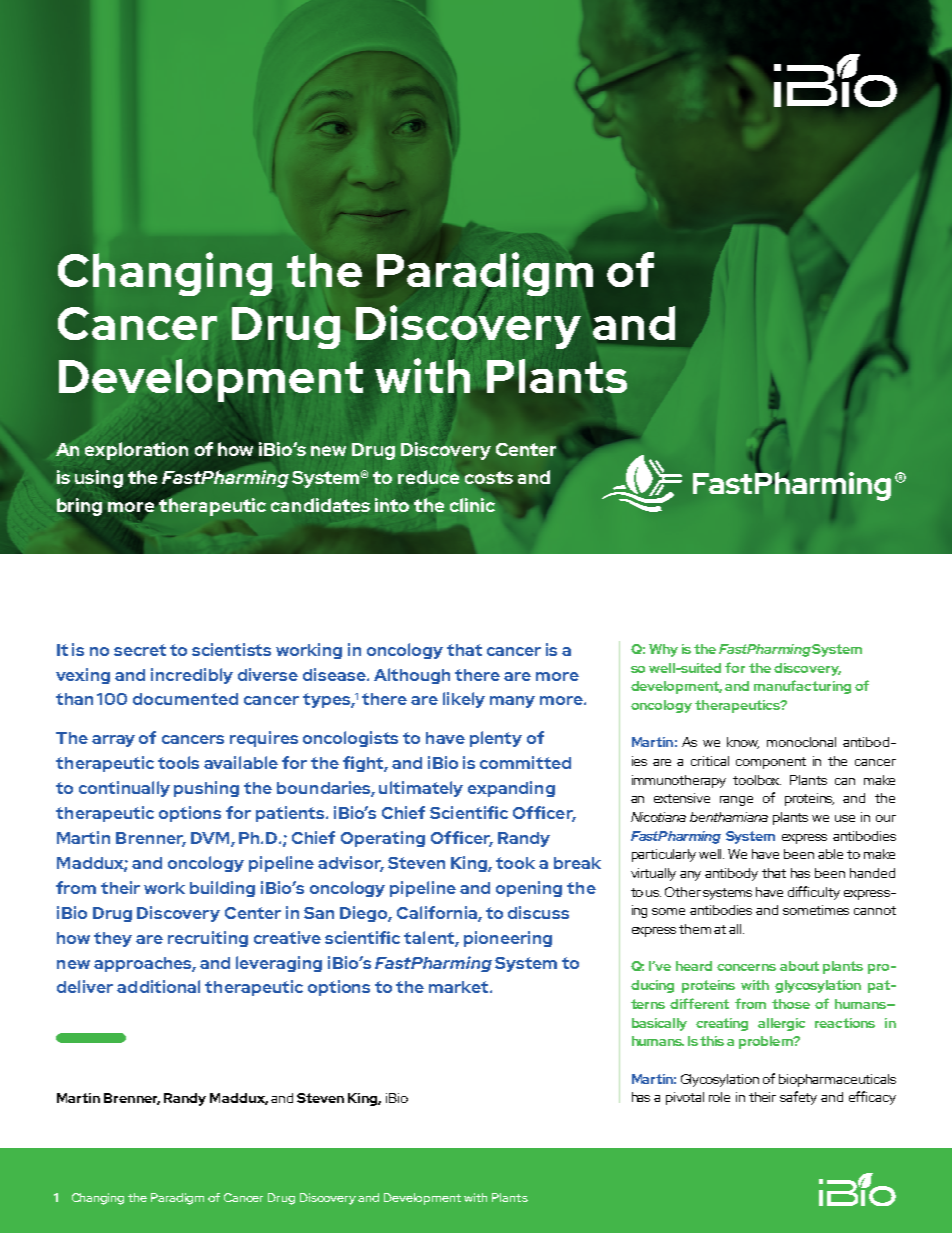 The width and height of the page is (952, 1233). I want to click on clinic, so click(472, 505).
